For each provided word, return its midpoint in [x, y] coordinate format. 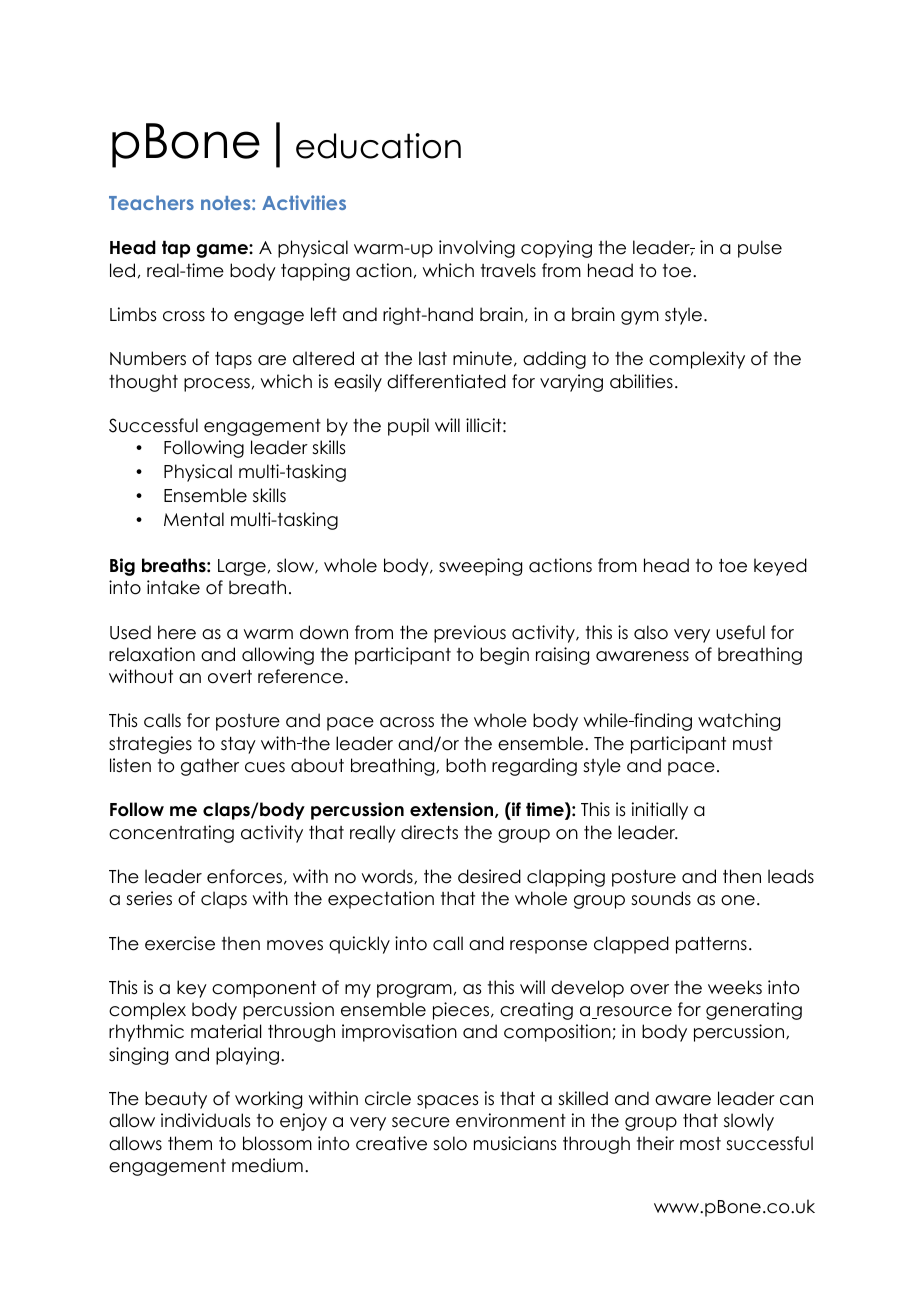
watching [739, 722]
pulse [760, 249]
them [190, 1143]
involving [477, 249]
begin [504, 656]
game [223, 251]
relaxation [152, 654]
